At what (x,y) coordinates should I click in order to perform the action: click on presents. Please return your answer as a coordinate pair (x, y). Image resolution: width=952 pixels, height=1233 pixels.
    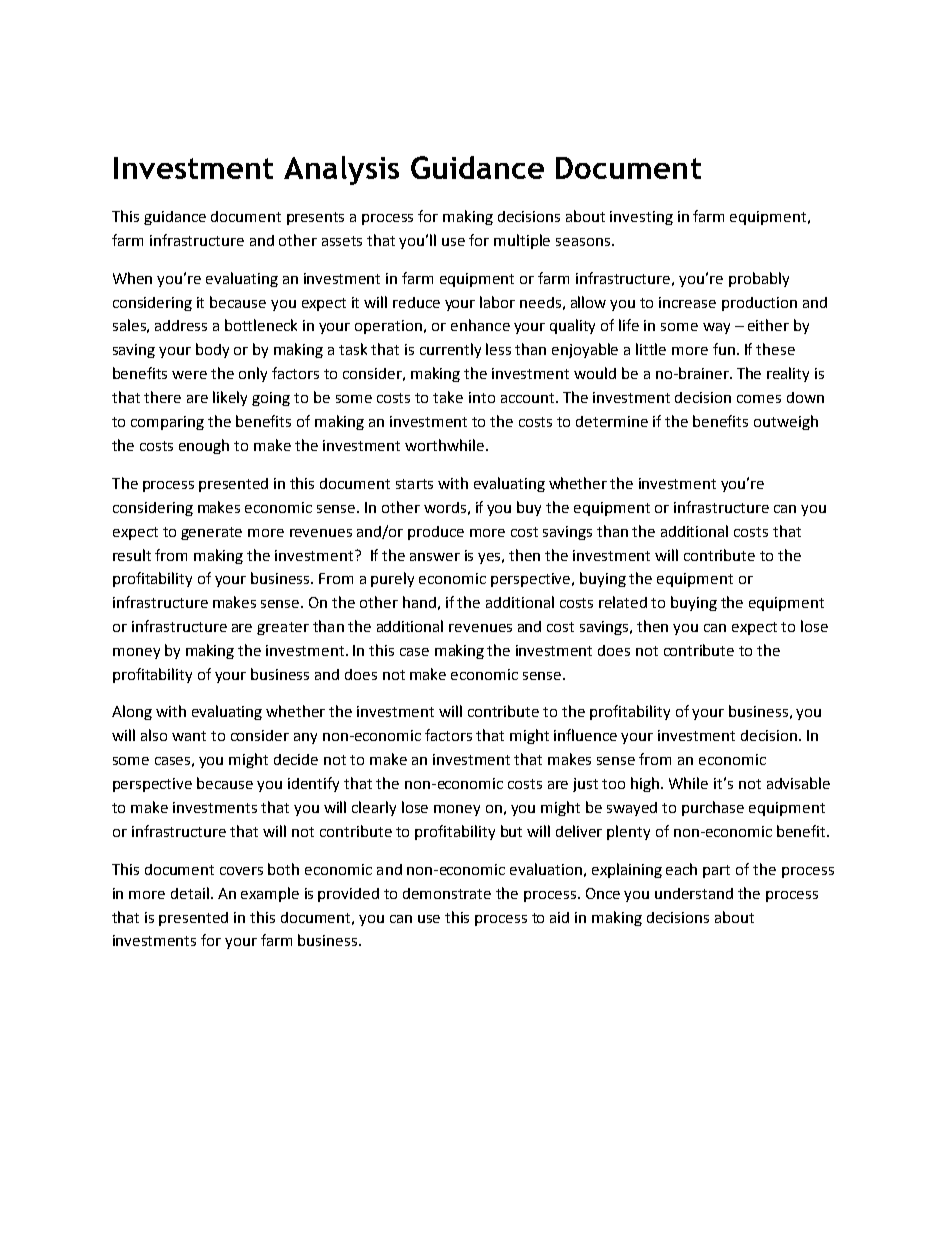
    Looking at the image, I should click on (315, 218).
